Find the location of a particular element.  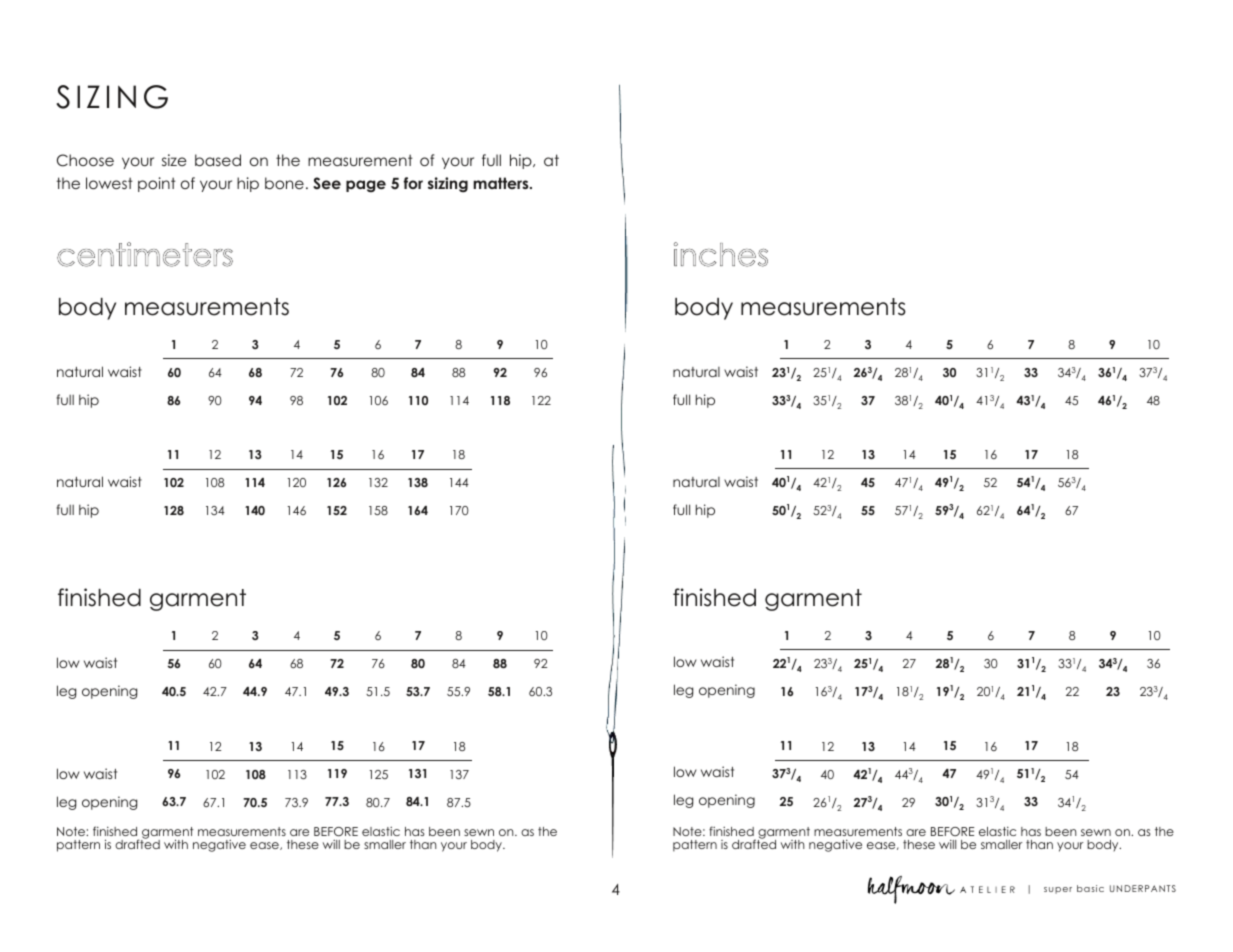

matters is located at coordinates (502, 183).
